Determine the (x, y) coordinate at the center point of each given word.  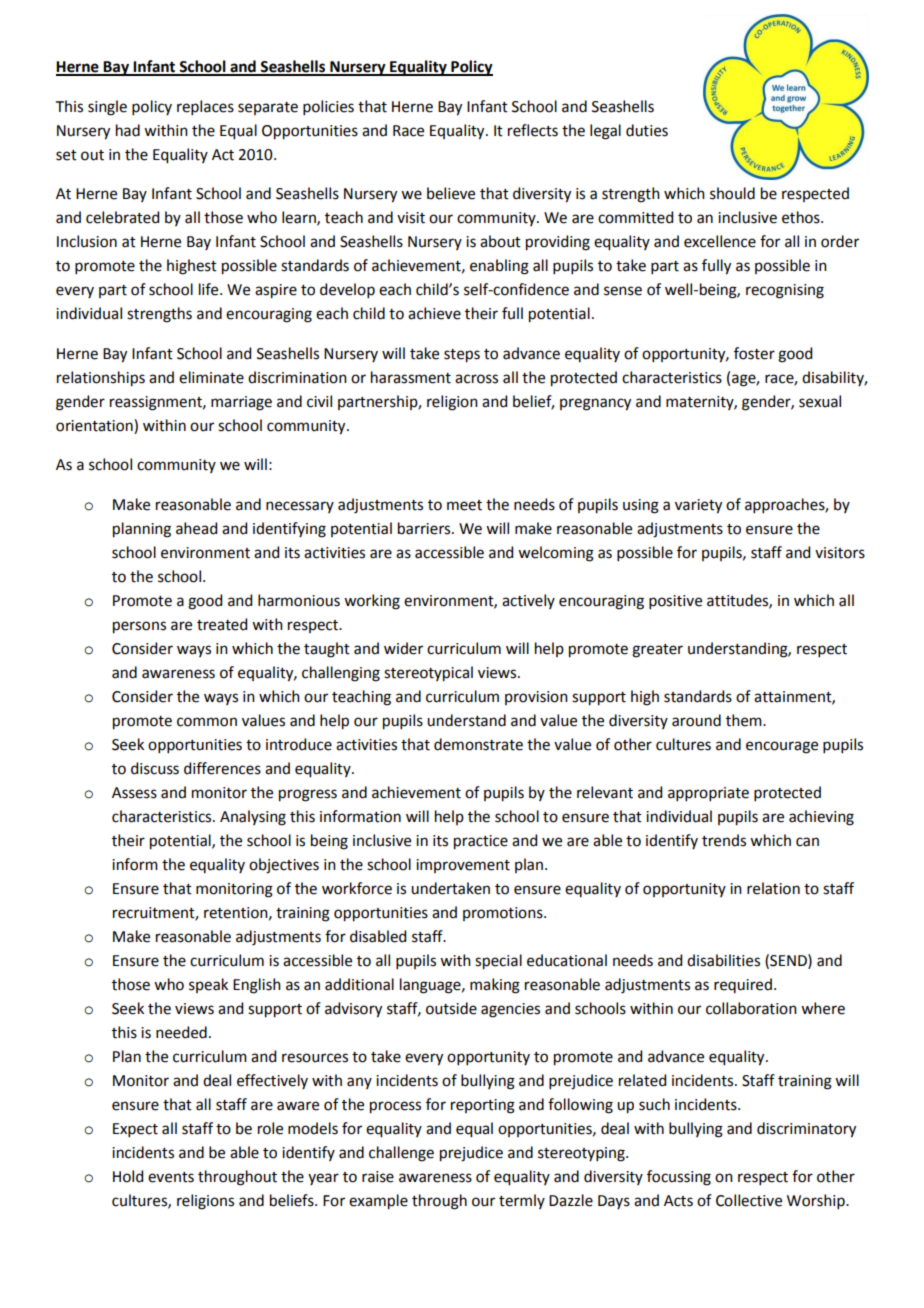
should (732, 193)
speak (208, 985)
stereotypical (428, 674)
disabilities (723, 960)
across (476, 379)
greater (657, 651)
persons (139, 627)
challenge (401, 1154)
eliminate (211, 377)
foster (754, 353)
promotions (504, 914)
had (128, 130)
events (171, 1177)
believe (451, 193)
